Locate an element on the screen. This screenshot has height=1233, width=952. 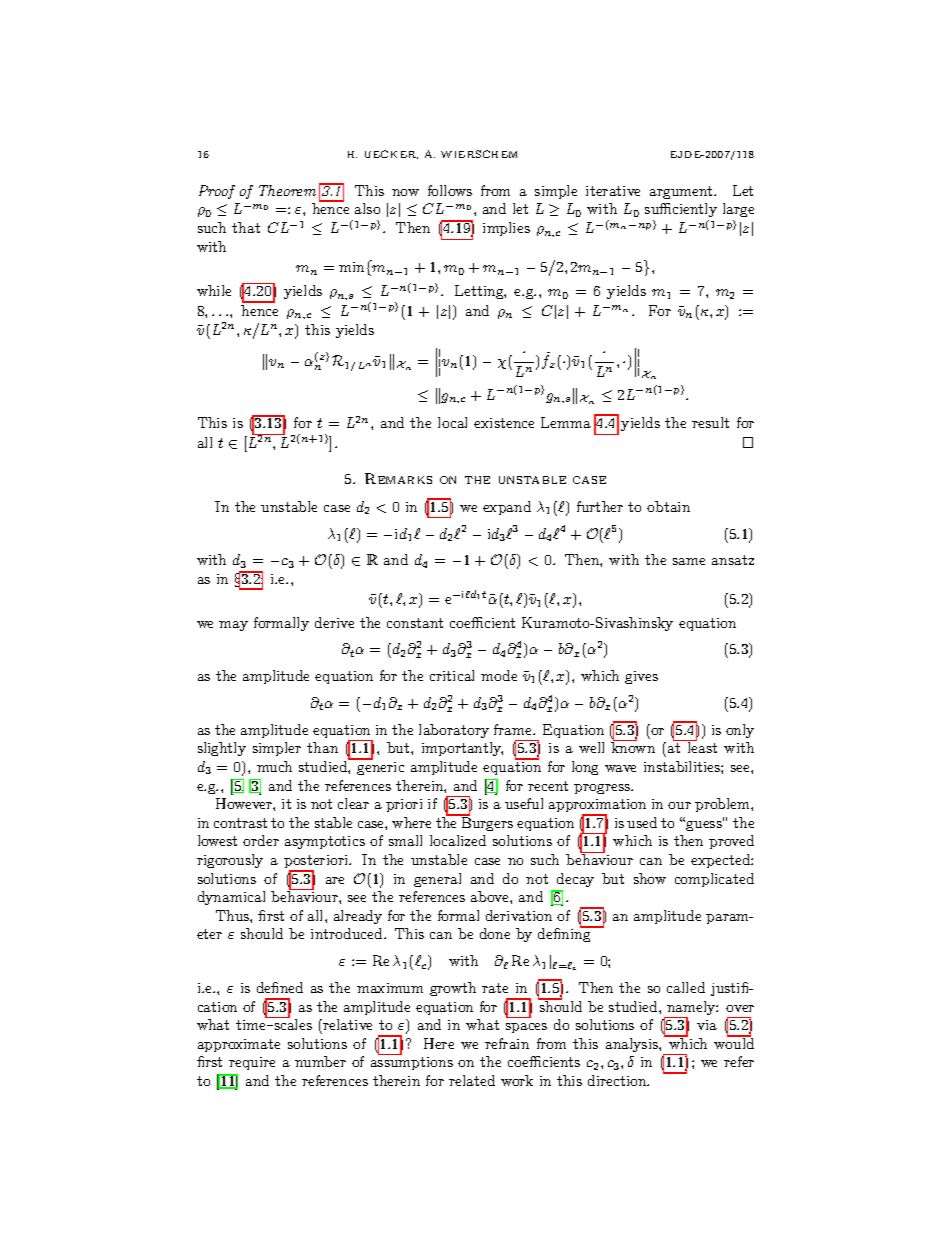
analysis is located at coordinates (633, 1045).
